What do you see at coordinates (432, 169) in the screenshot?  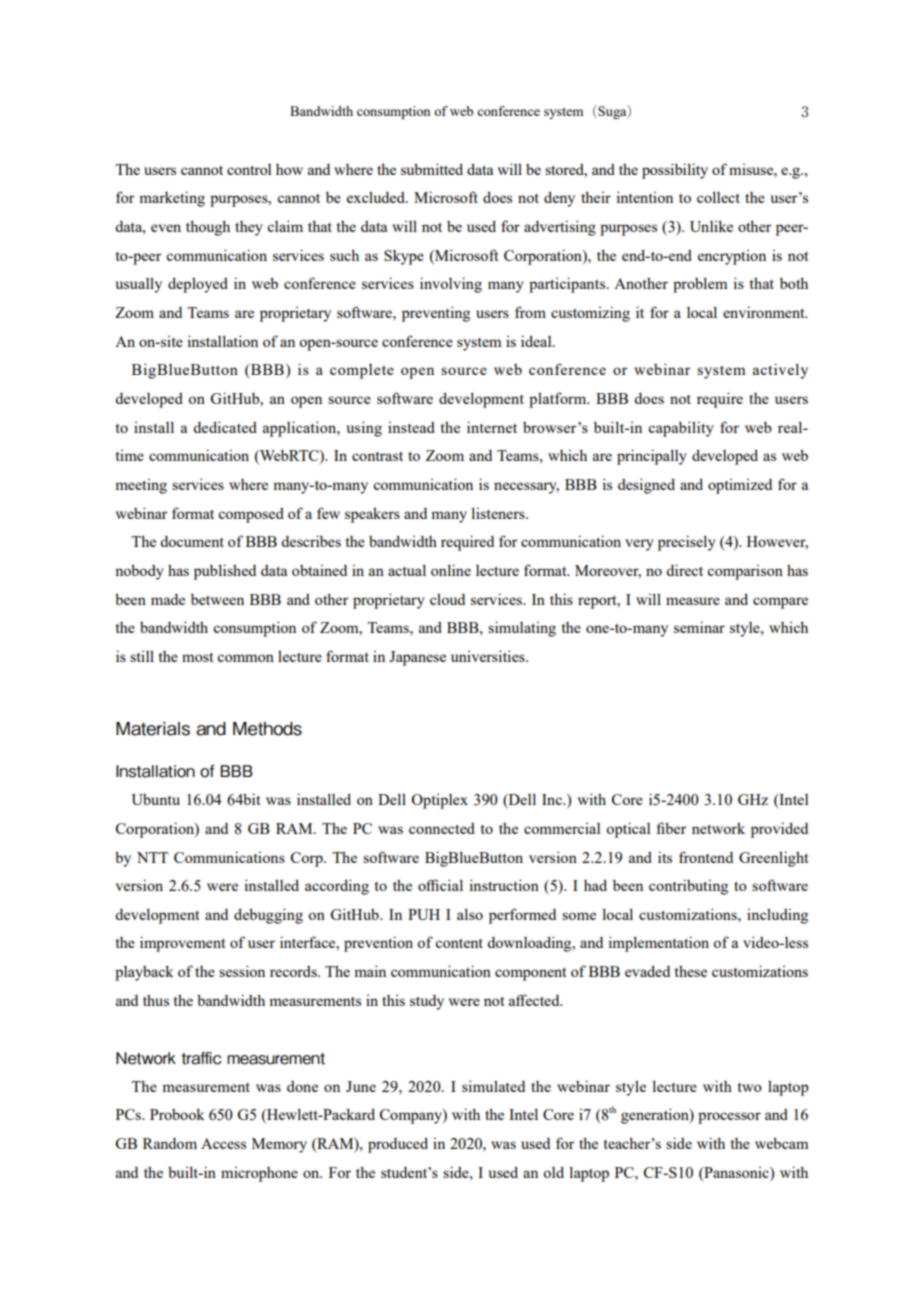 I see `submitted` at bounding box center [432, 169].
